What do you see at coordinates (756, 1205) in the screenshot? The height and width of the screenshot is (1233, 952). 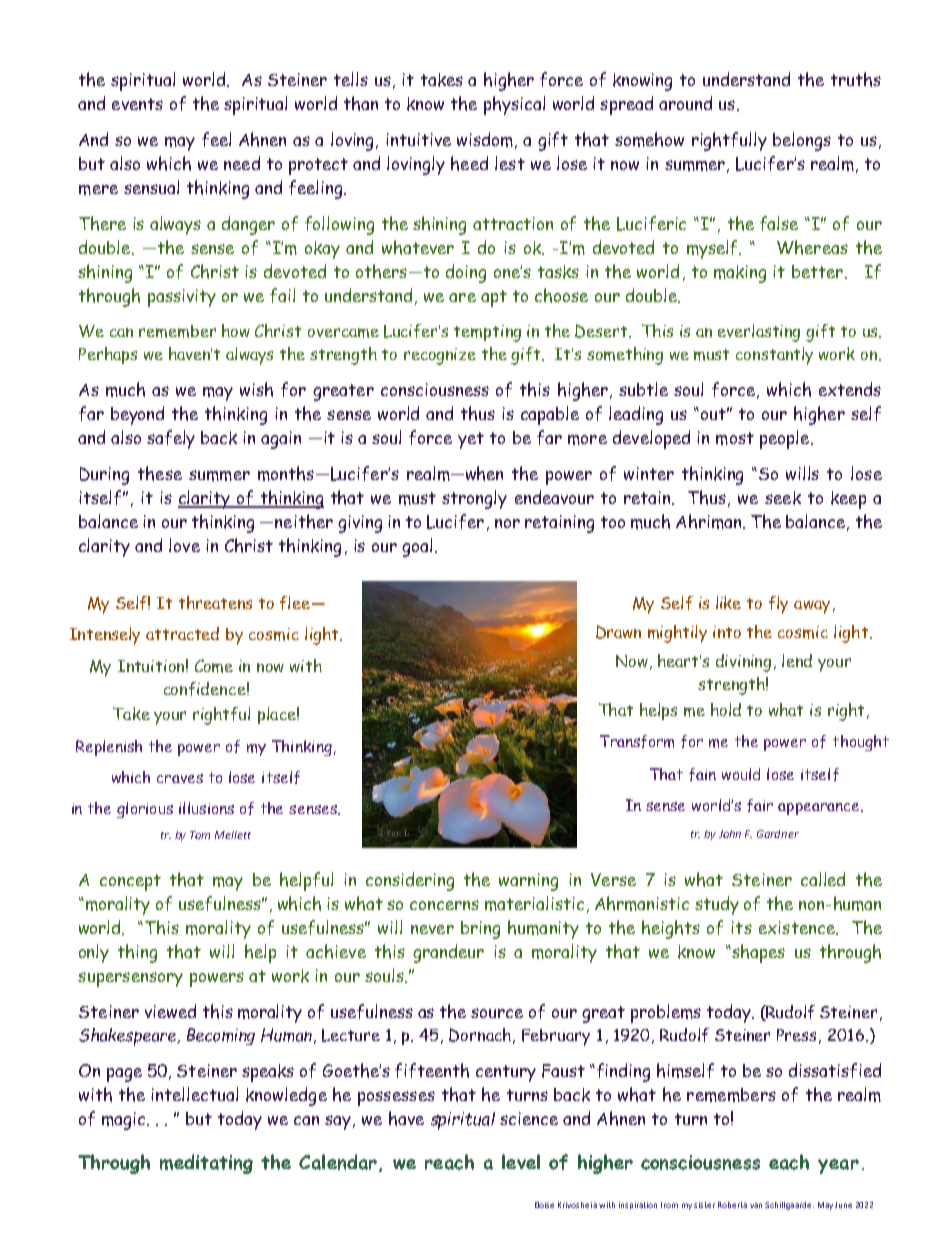 I see `van` at bounding box center [756, 1205].
